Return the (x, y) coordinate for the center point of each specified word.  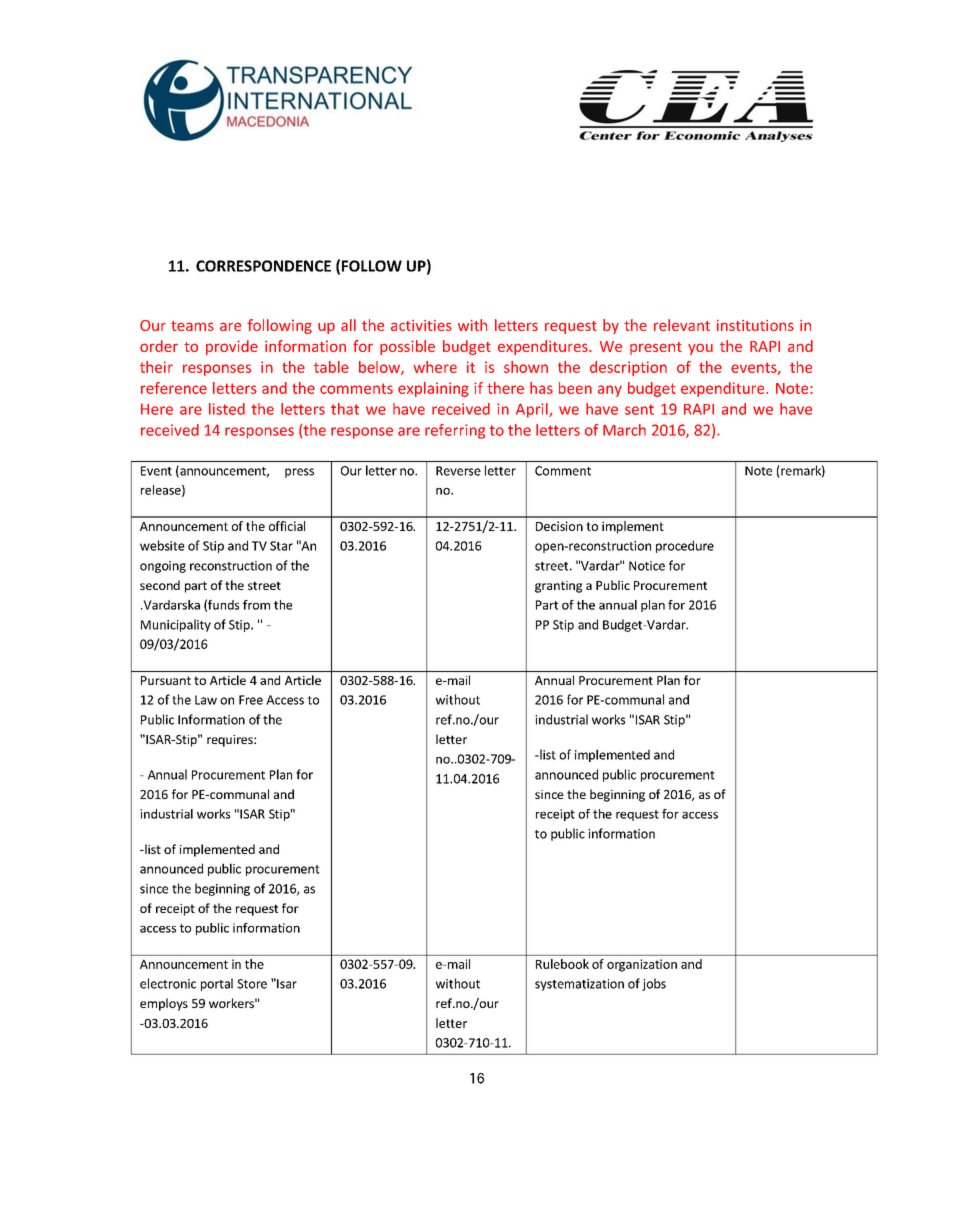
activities (421, 325)
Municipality (176, 625)
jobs (654, 984)
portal (217, 984)
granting (558, 587)
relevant (682, 325)
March (624, 430)
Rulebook (562, 964)
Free (251, 700)
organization (642, 965)
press (299, 473)
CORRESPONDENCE (263, 266)
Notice (647, 566)
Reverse (458, 471)
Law (206, 700)
